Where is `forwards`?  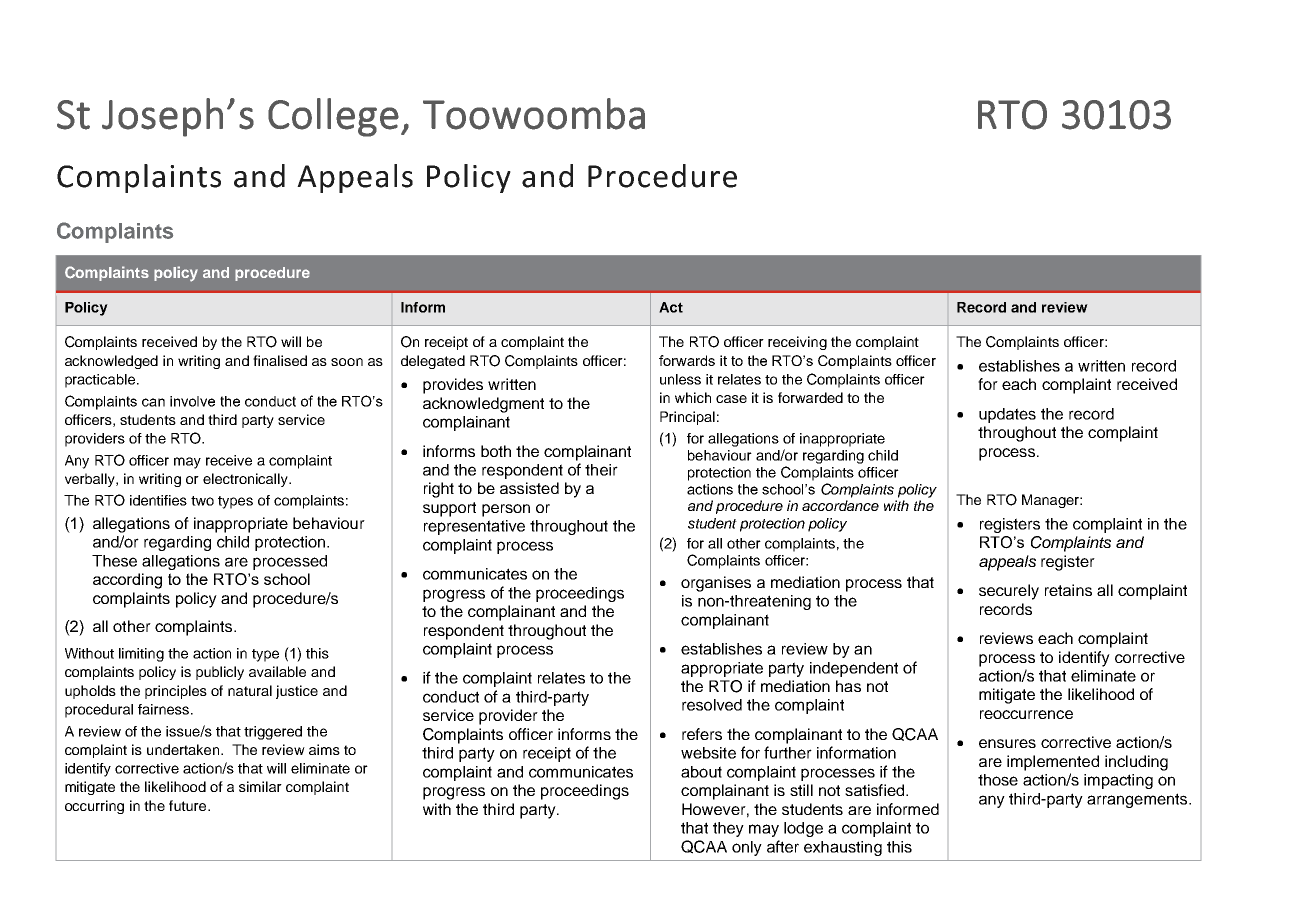 forwards is located at coordinates (687, 360).
